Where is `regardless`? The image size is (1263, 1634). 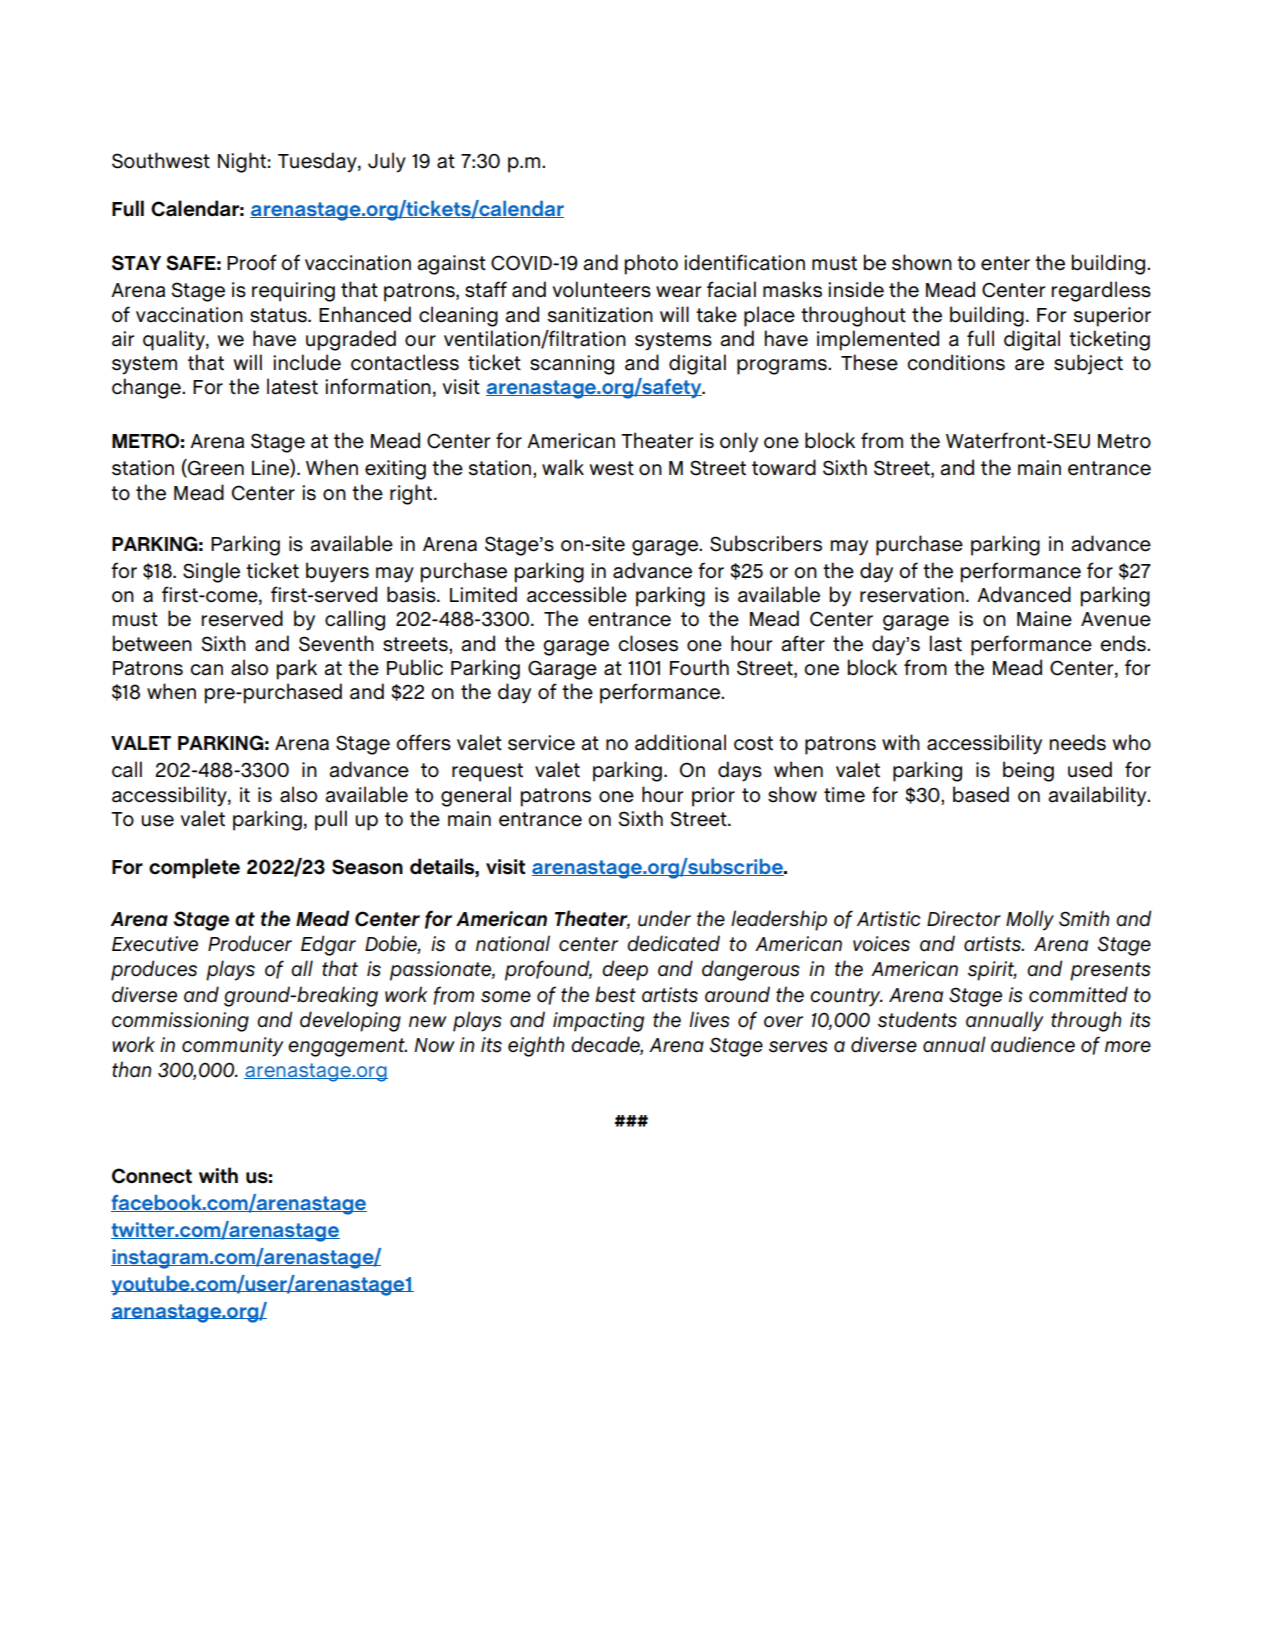 regardless is located at coordinates (1101, 291).
